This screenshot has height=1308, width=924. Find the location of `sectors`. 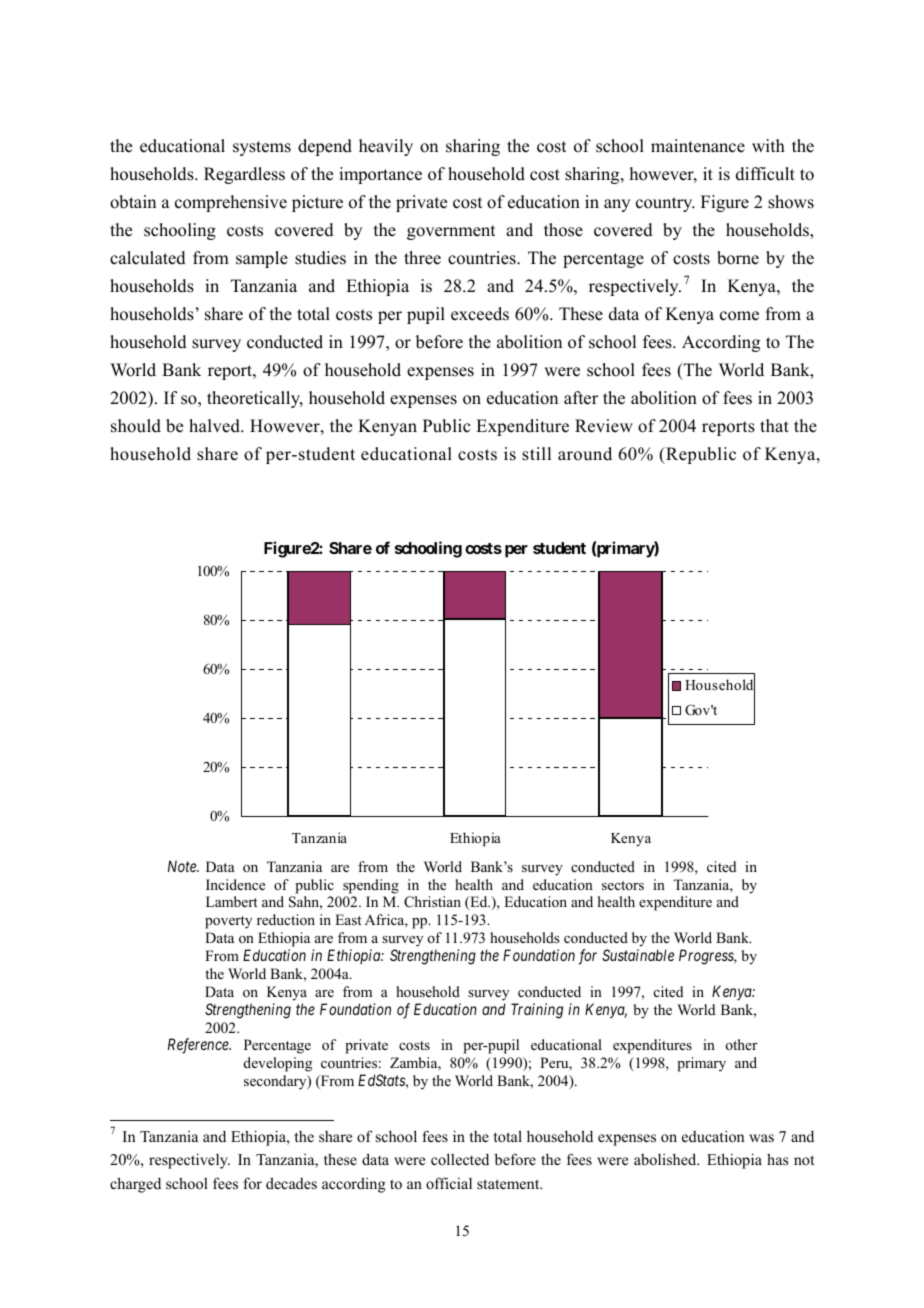

sectors is located at coordinates (623, 885).
